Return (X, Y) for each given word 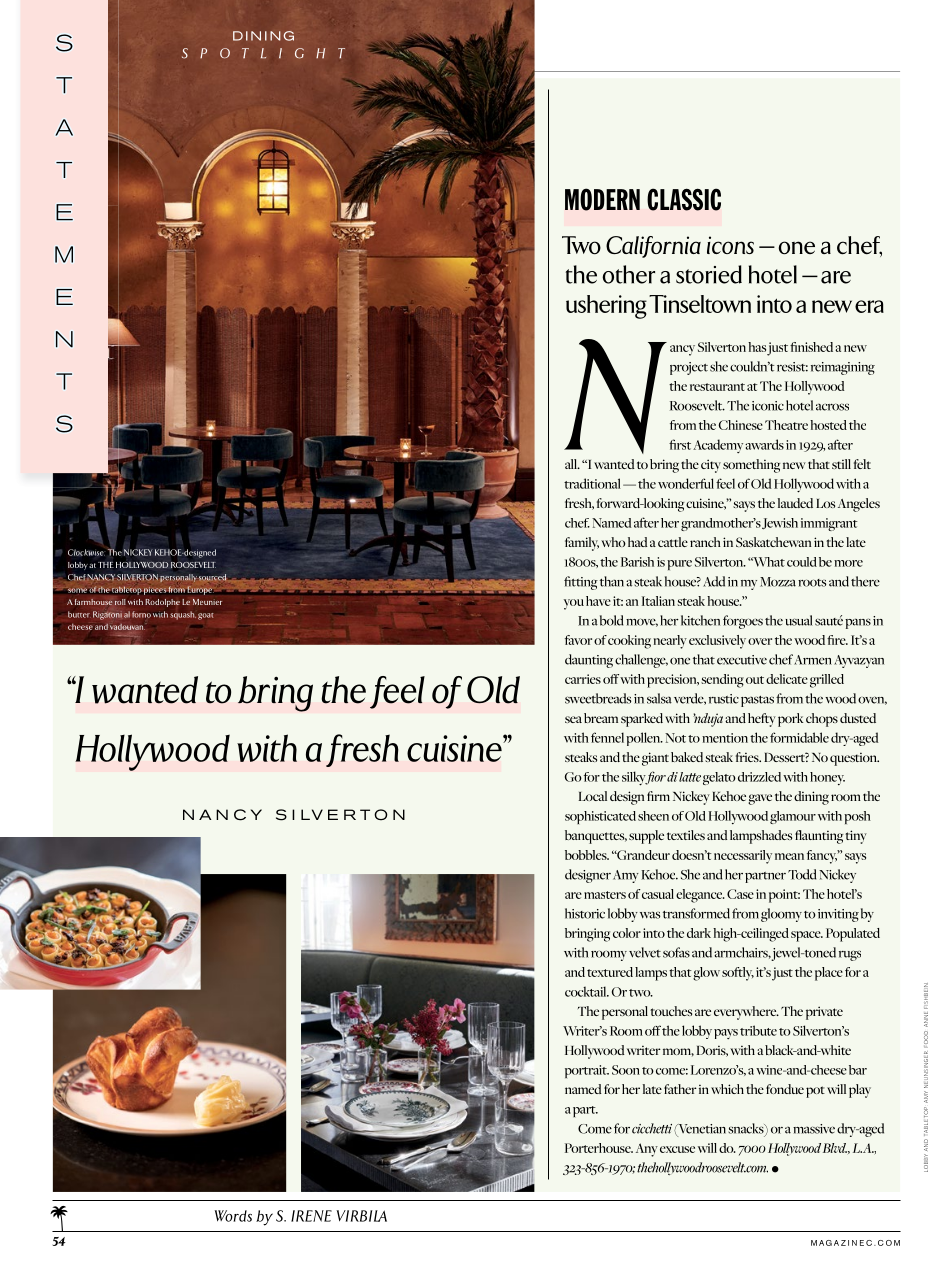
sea (573, 719)
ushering (606, 307)
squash (183, 615)
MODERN (602, 199)
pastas (757, 701)
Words (233, 1216)
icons (730, 245)
